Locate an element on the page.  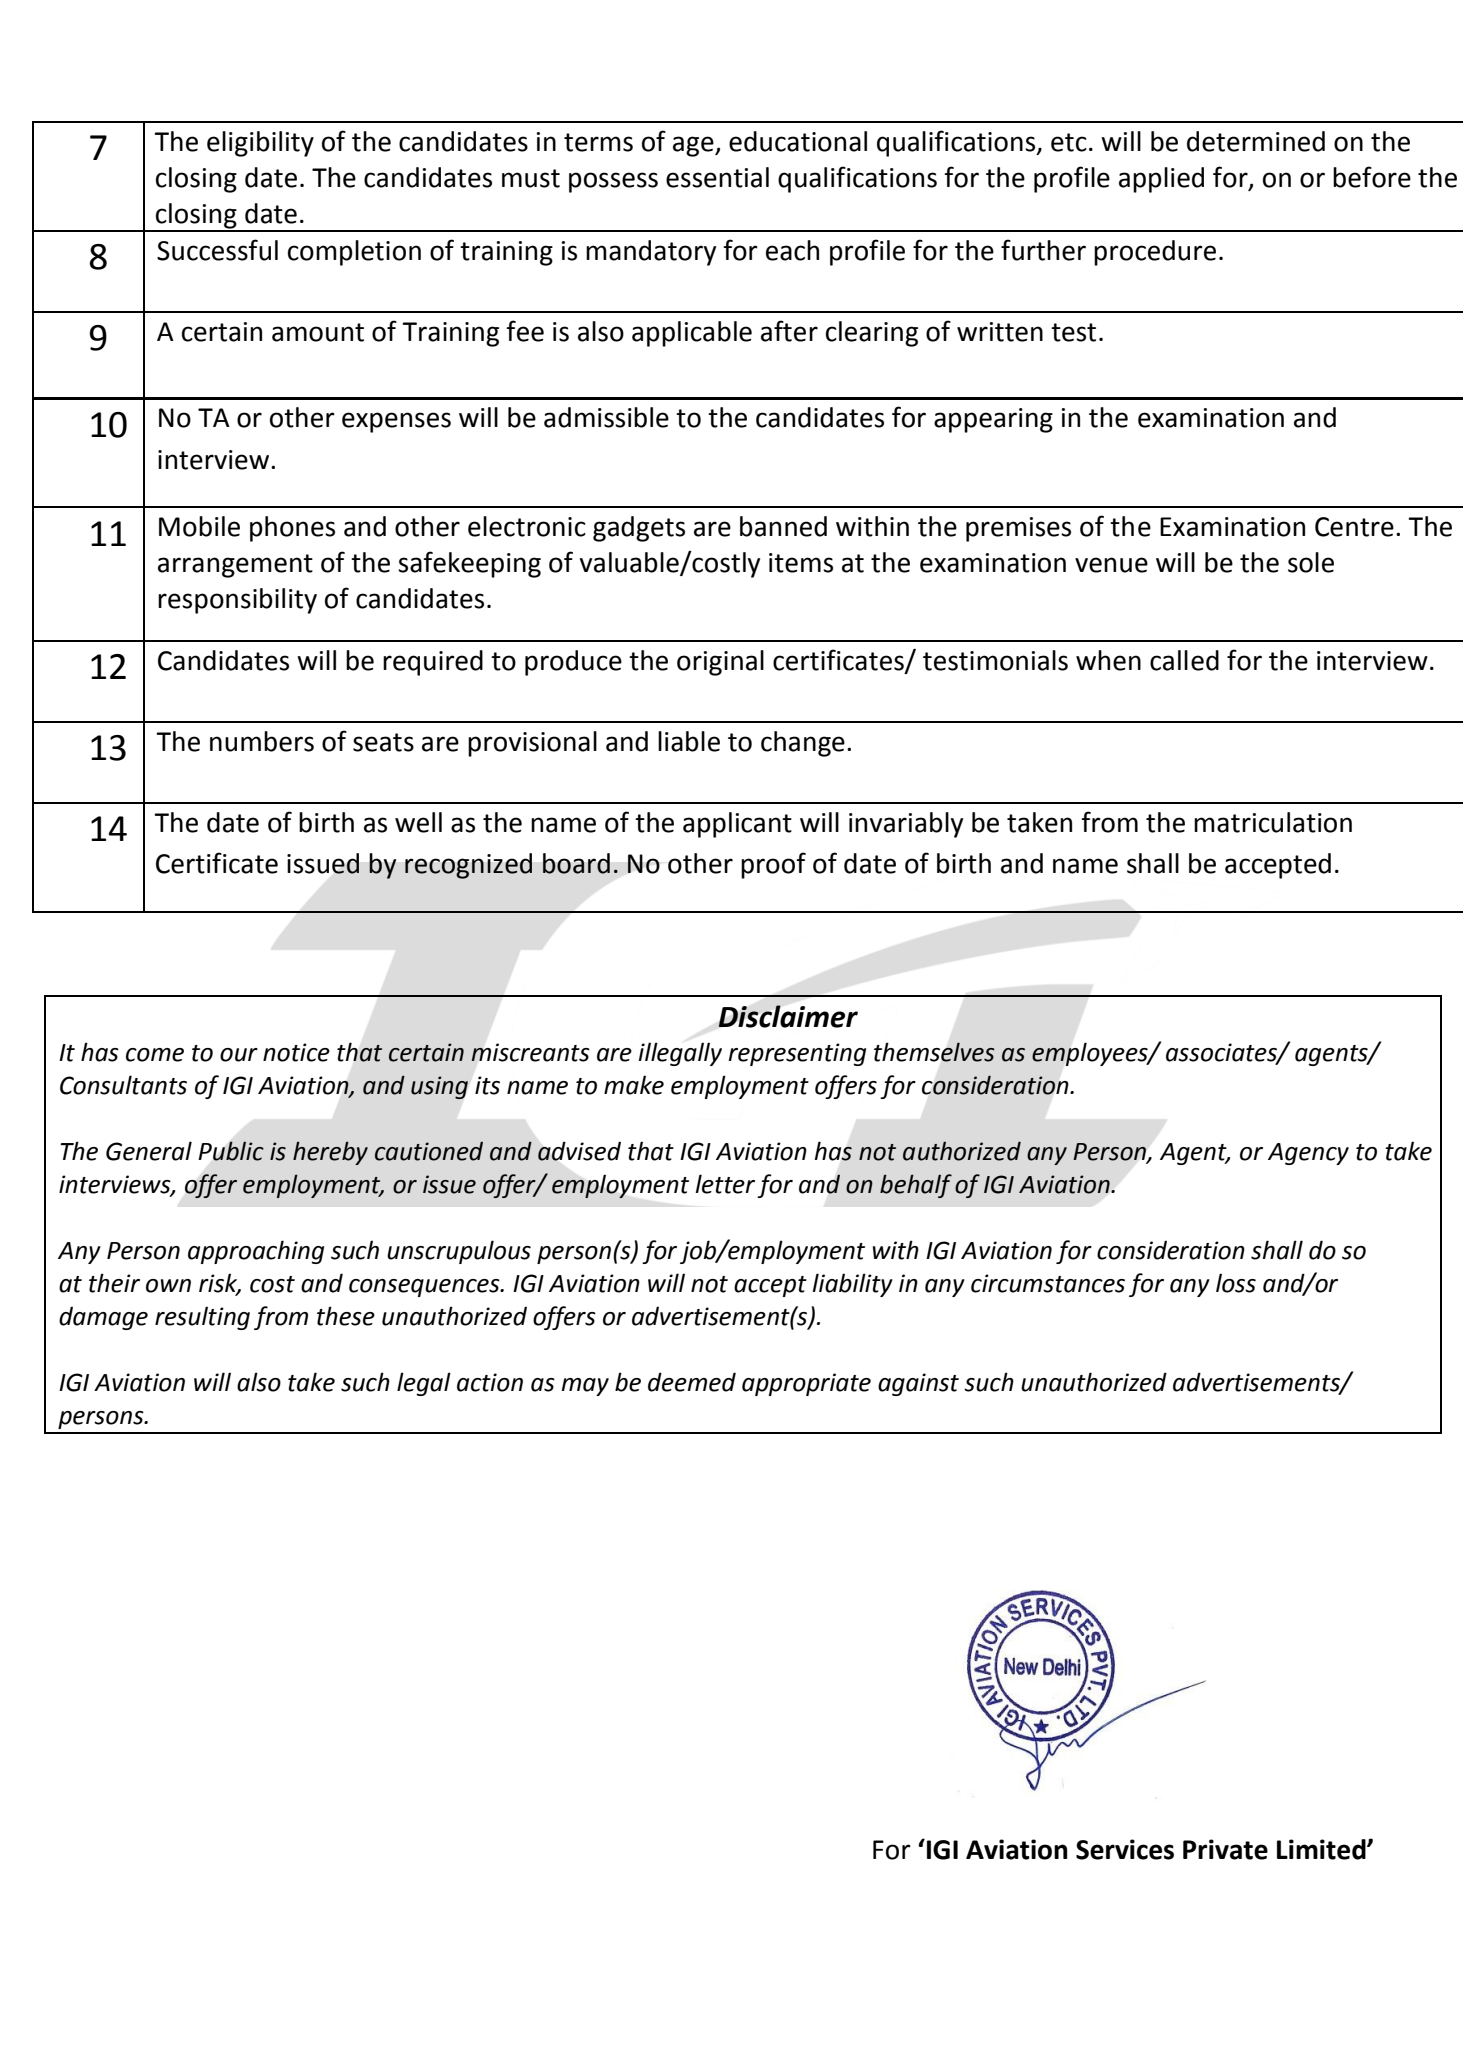
action is located at coordinates (490, 1382).
